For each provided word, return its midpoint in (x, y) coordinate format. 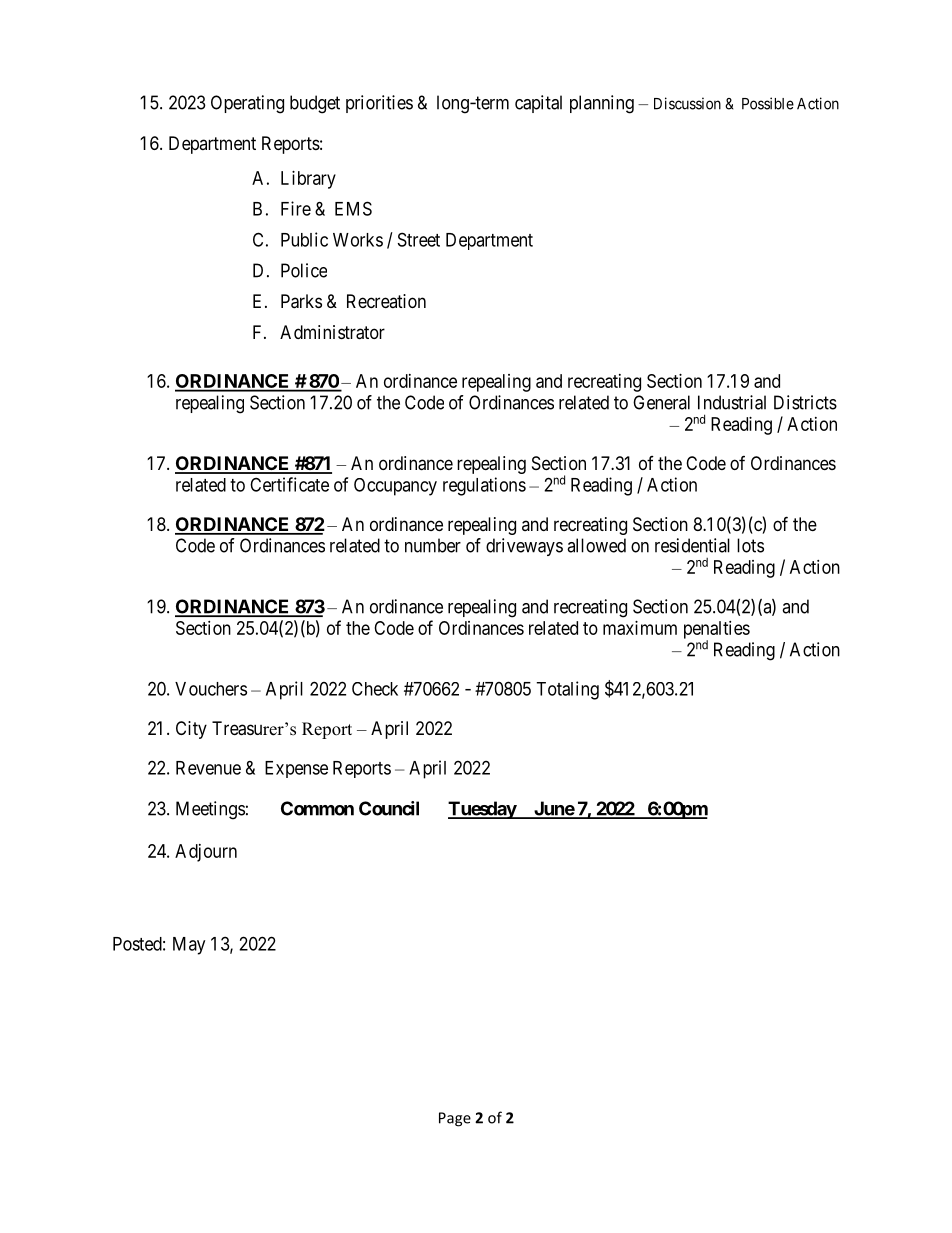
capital (538, 104)
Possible (768, 103)
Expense (296, 769)
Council (389, 808)
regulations (484, 486)
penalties (717, 631)
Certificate (289, 484)
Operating (247, 104)
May (189, 946)
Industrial (732, 402)
